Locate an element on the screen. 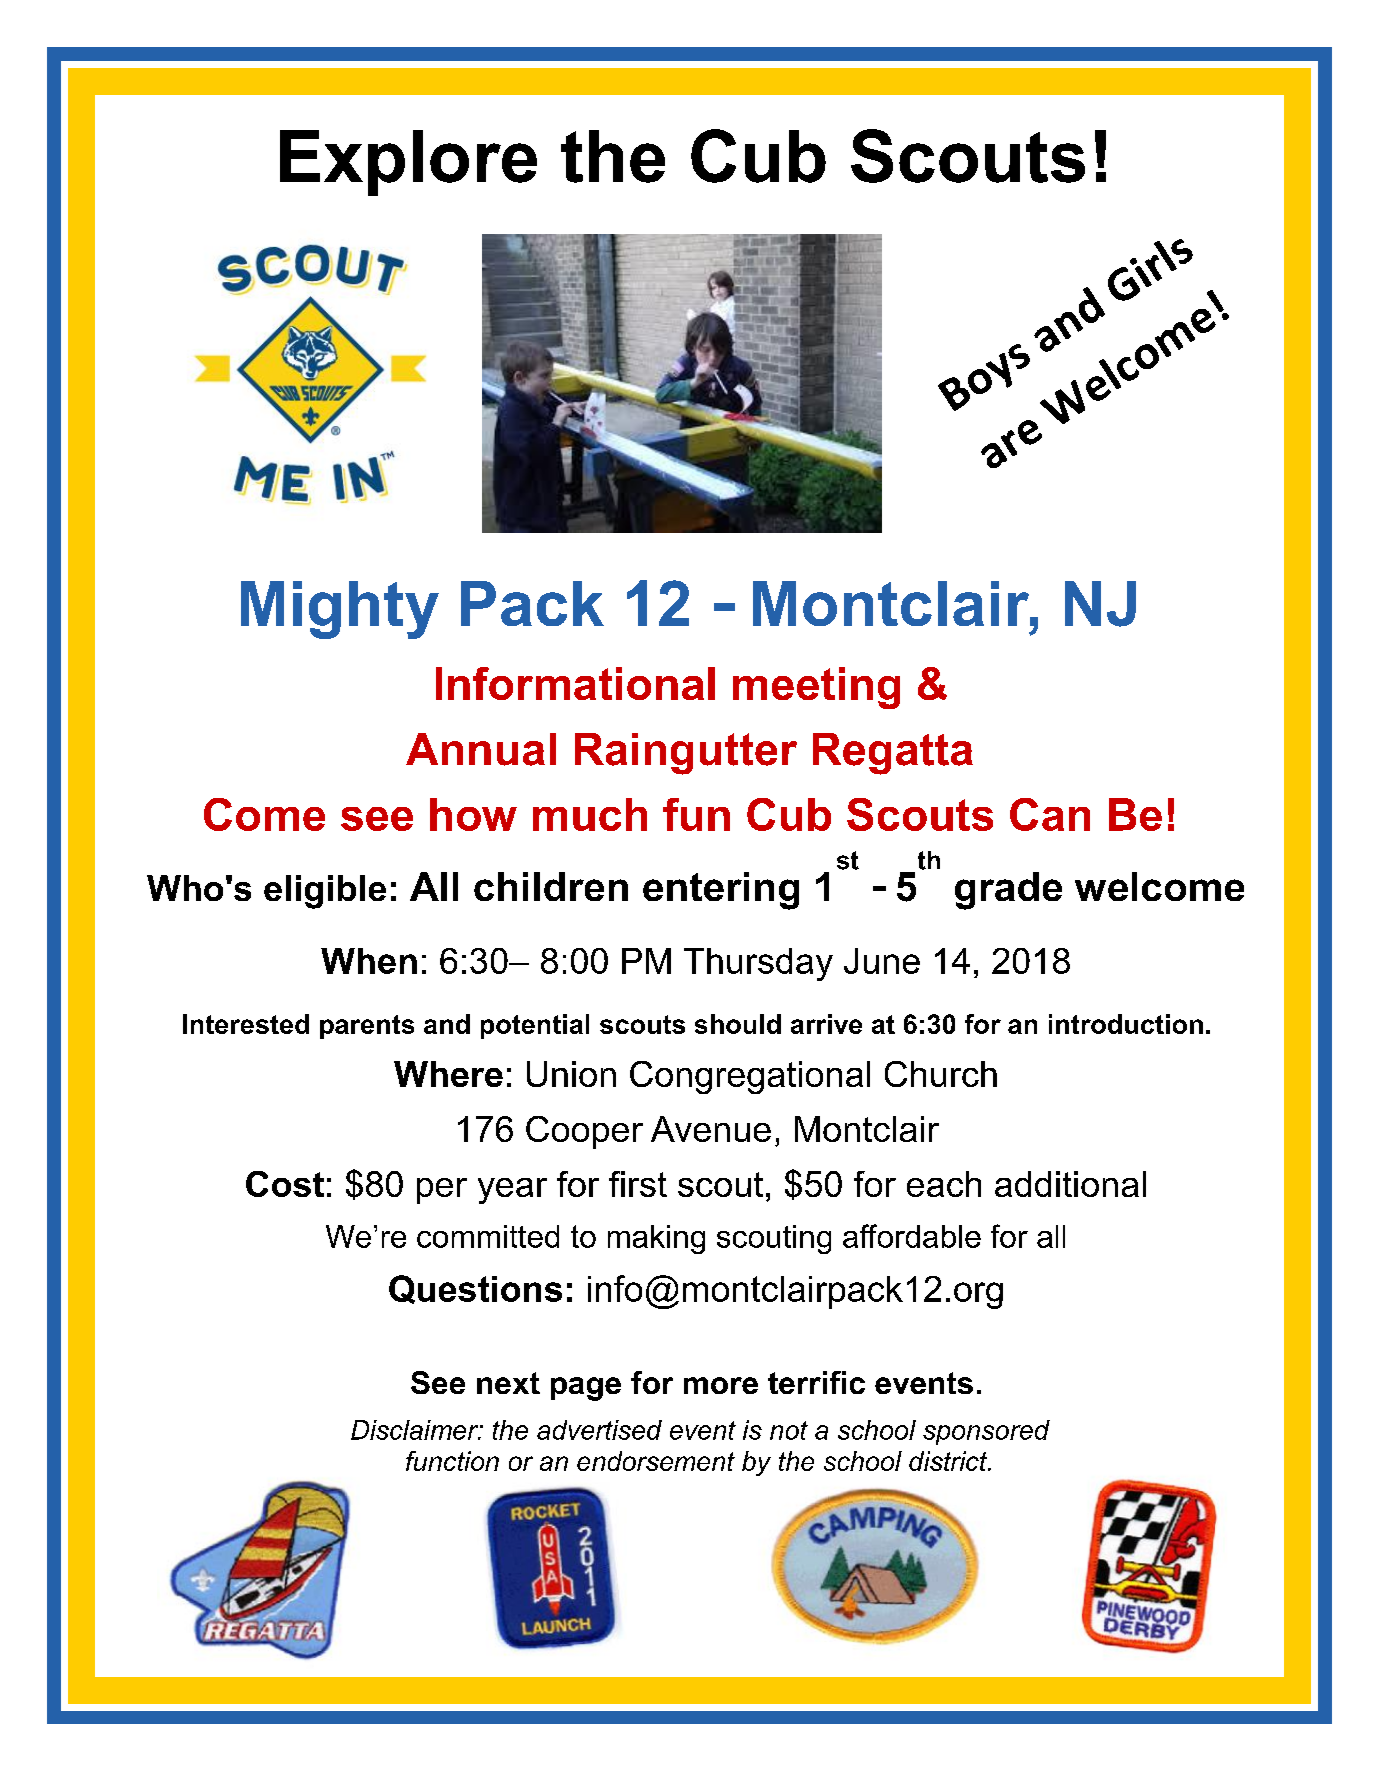  sponsored is located at coordinates (986, 1432).
